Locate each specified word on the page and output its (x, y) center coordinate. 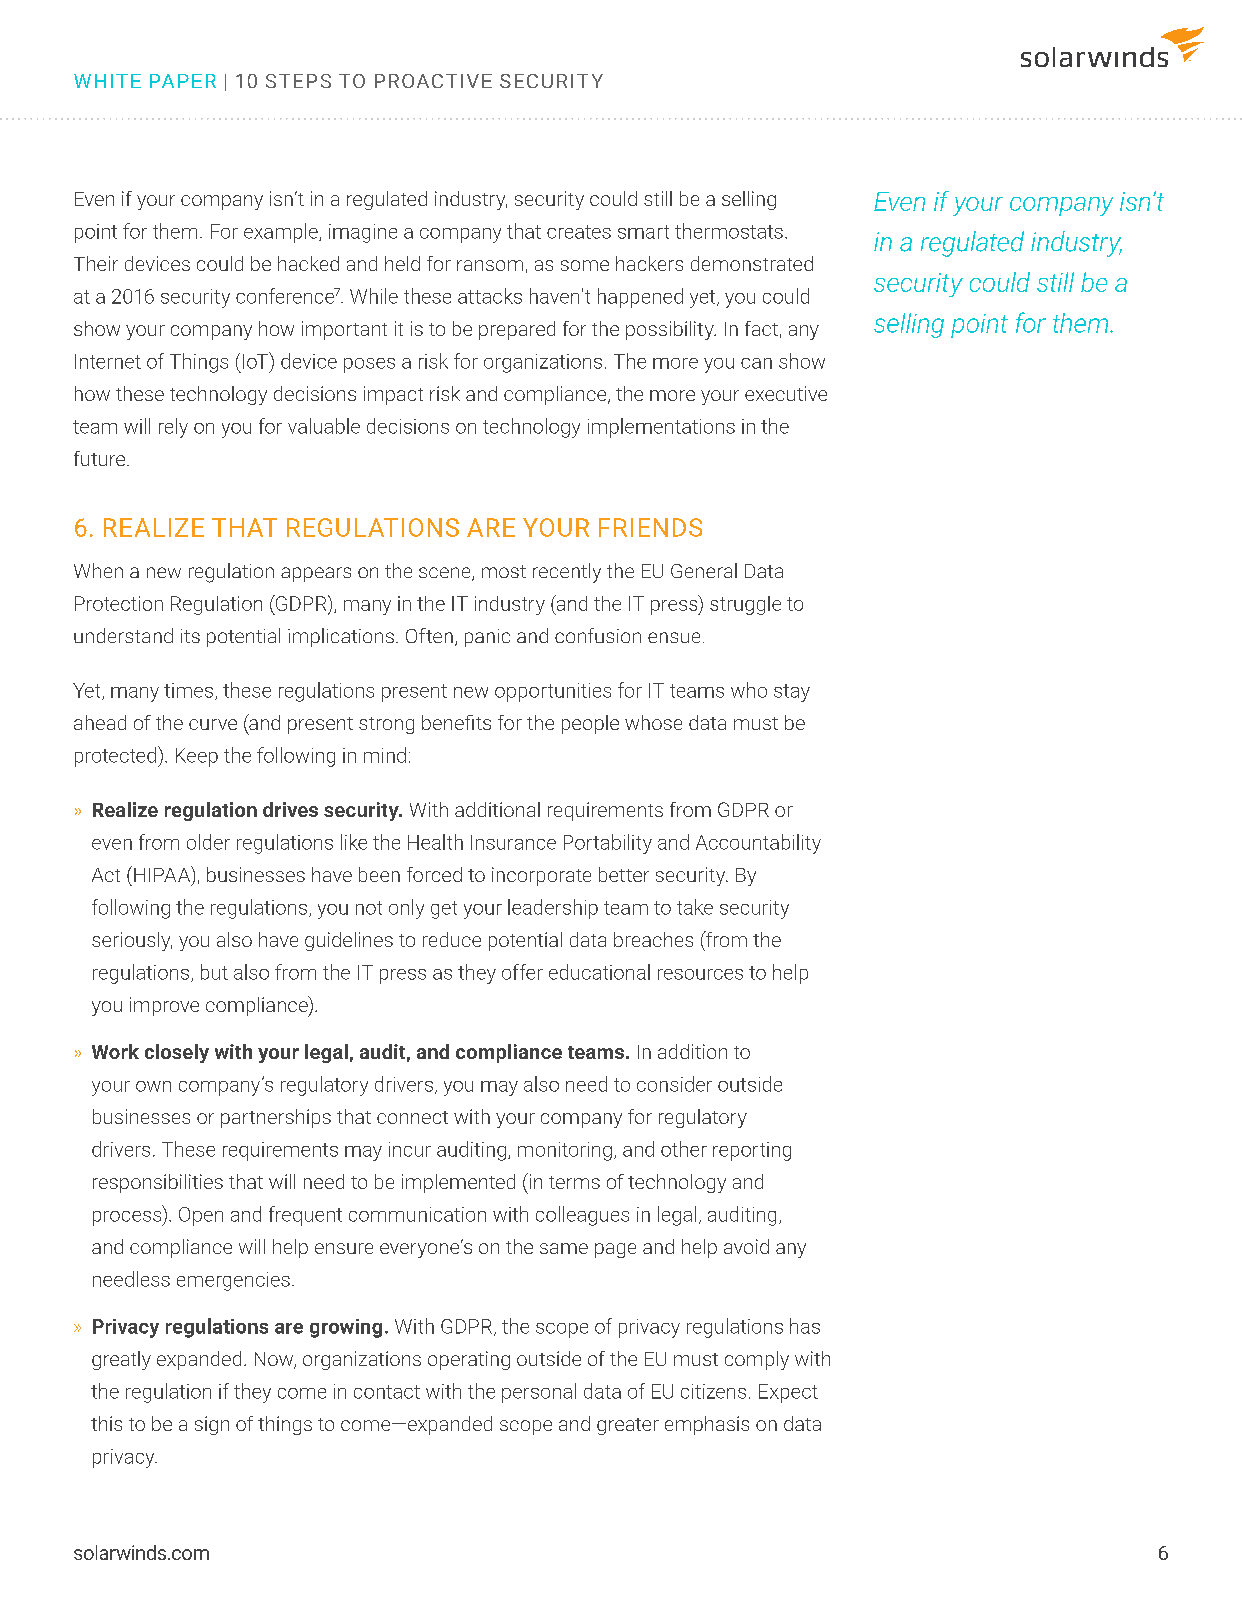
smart (643, 232)
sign (212, 1425)
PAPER (183, 81)
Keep (197, 757)
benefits (456, 722)
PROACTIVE (433, 81)
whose (653, 722)
